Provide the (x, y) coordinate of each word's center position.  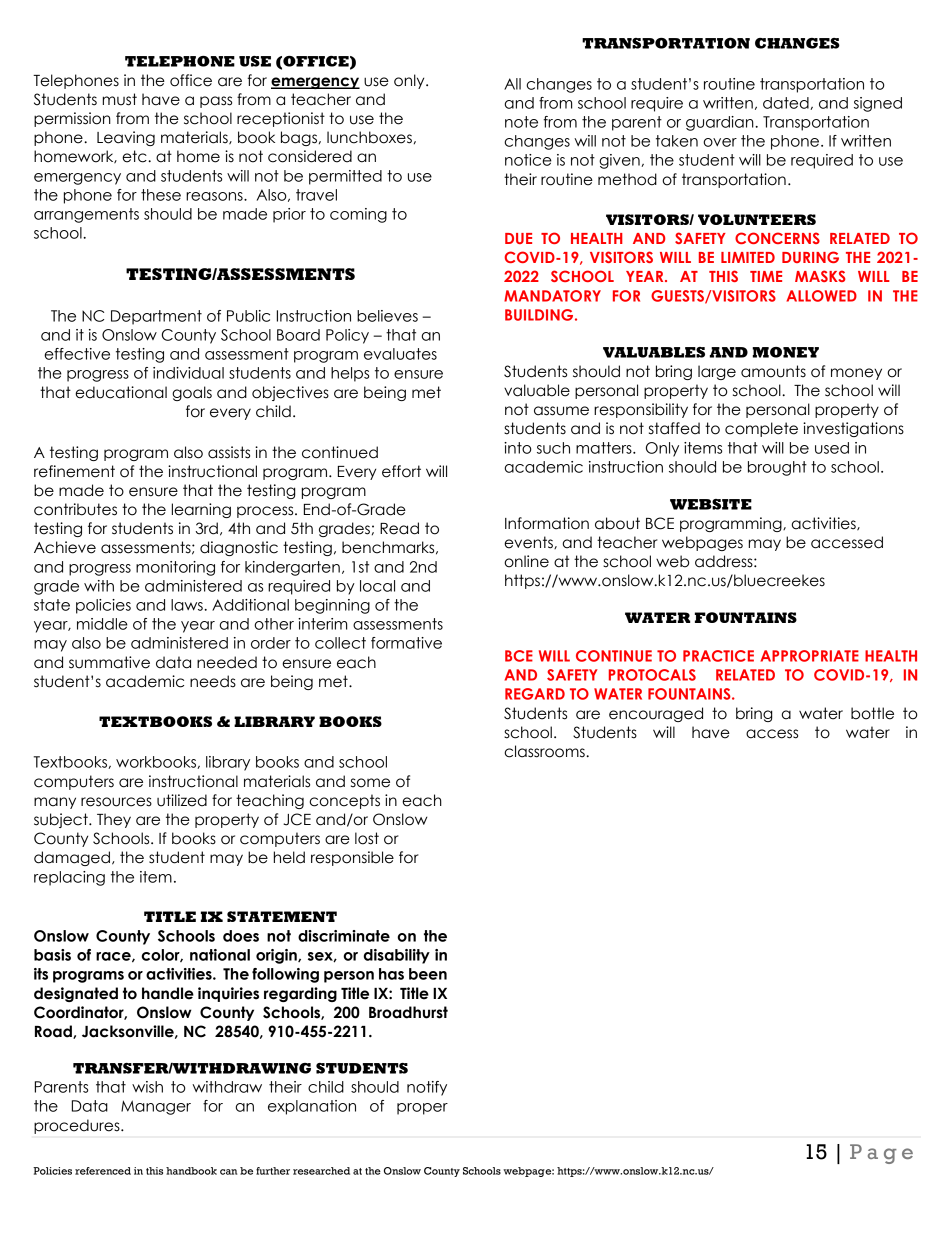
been (428, 974)
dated (787, 103)
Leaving (126, 138)
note (521, 122)
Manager (156, 1107)
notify (427, 1088)
